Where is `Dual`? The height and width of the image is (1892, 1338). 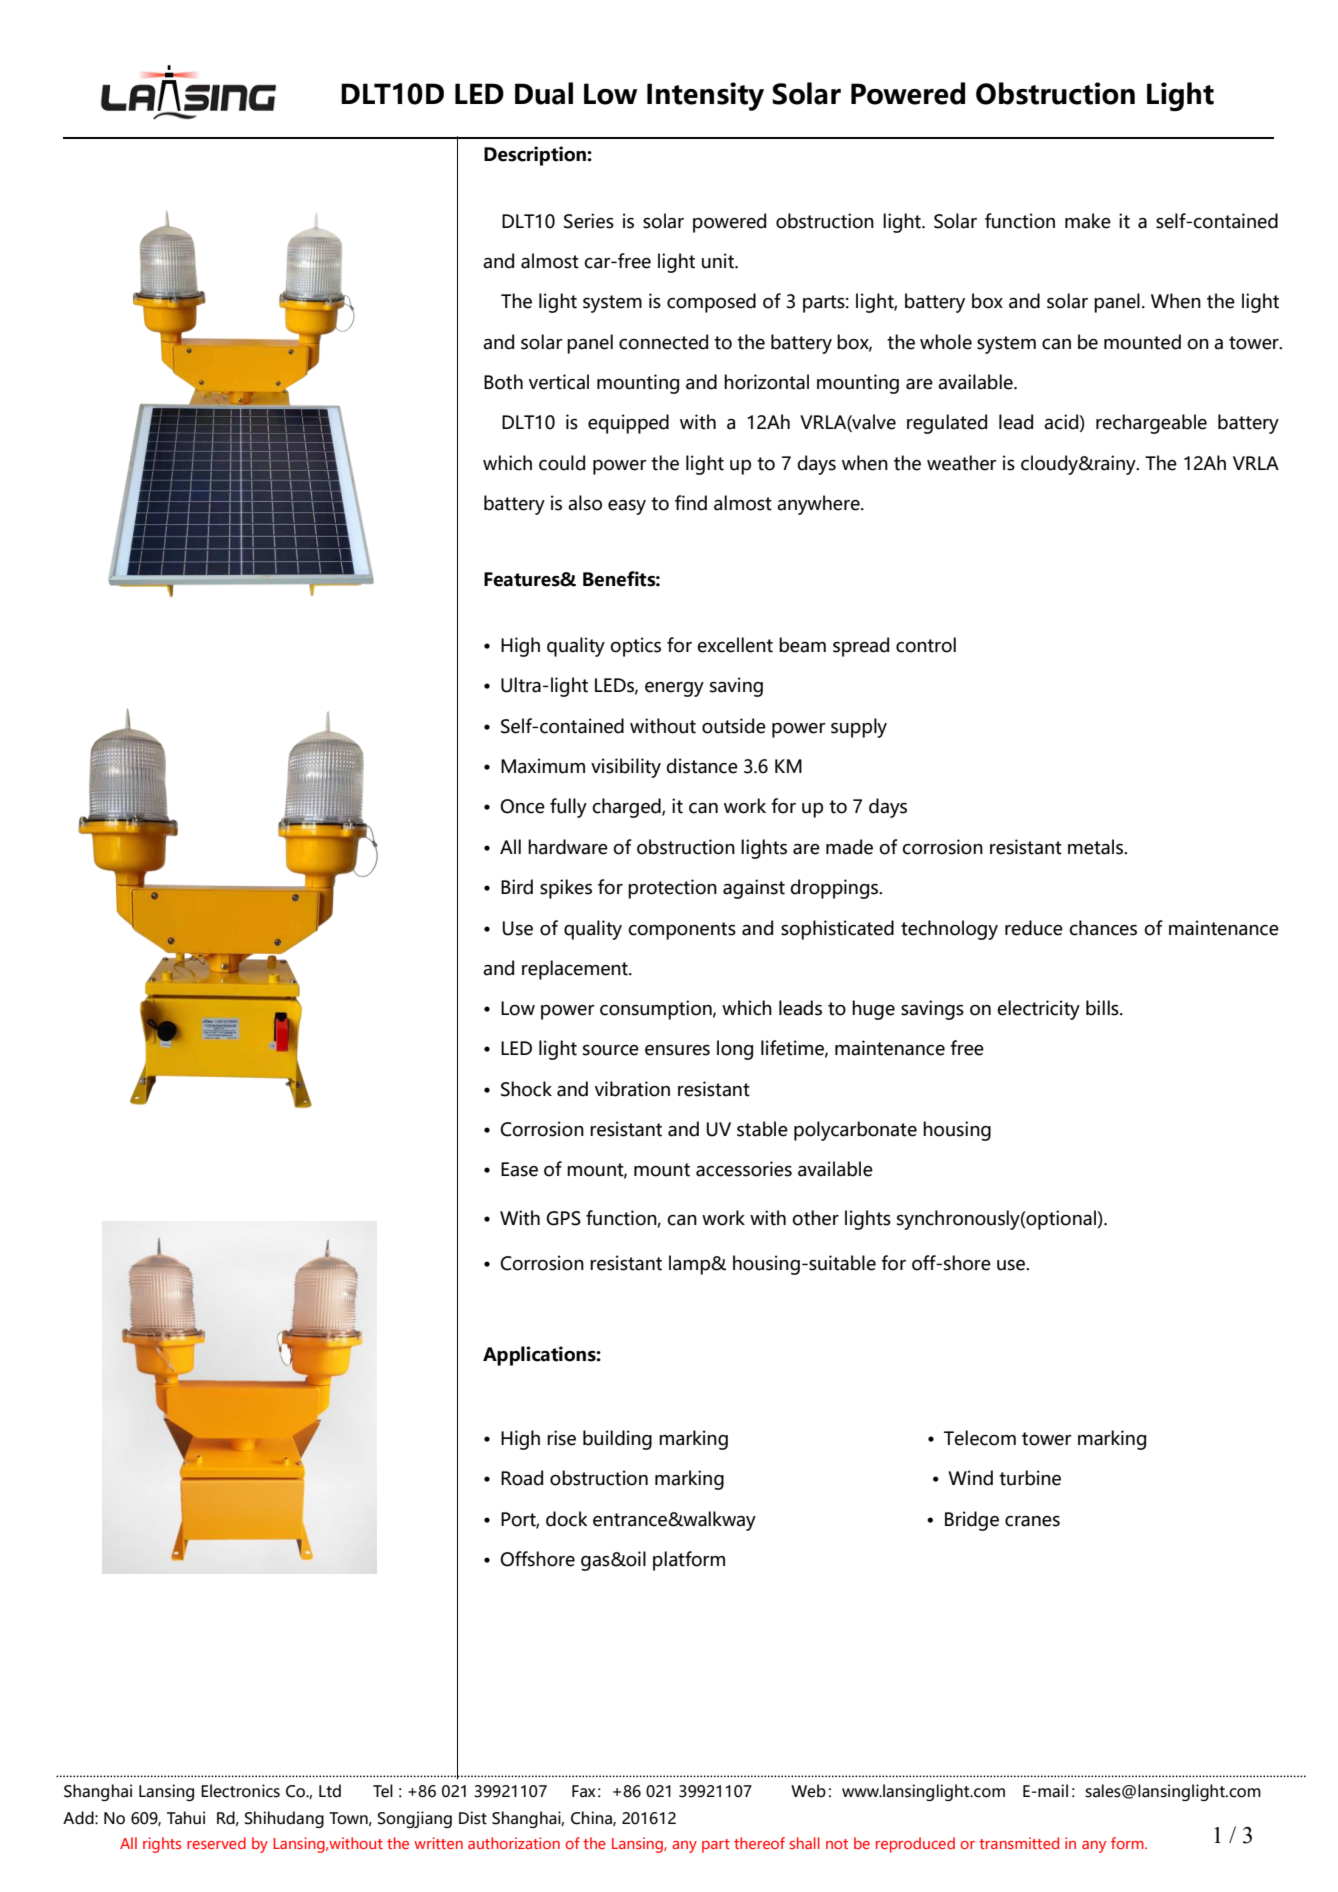
Dual is located at coordinates (544, 93).
